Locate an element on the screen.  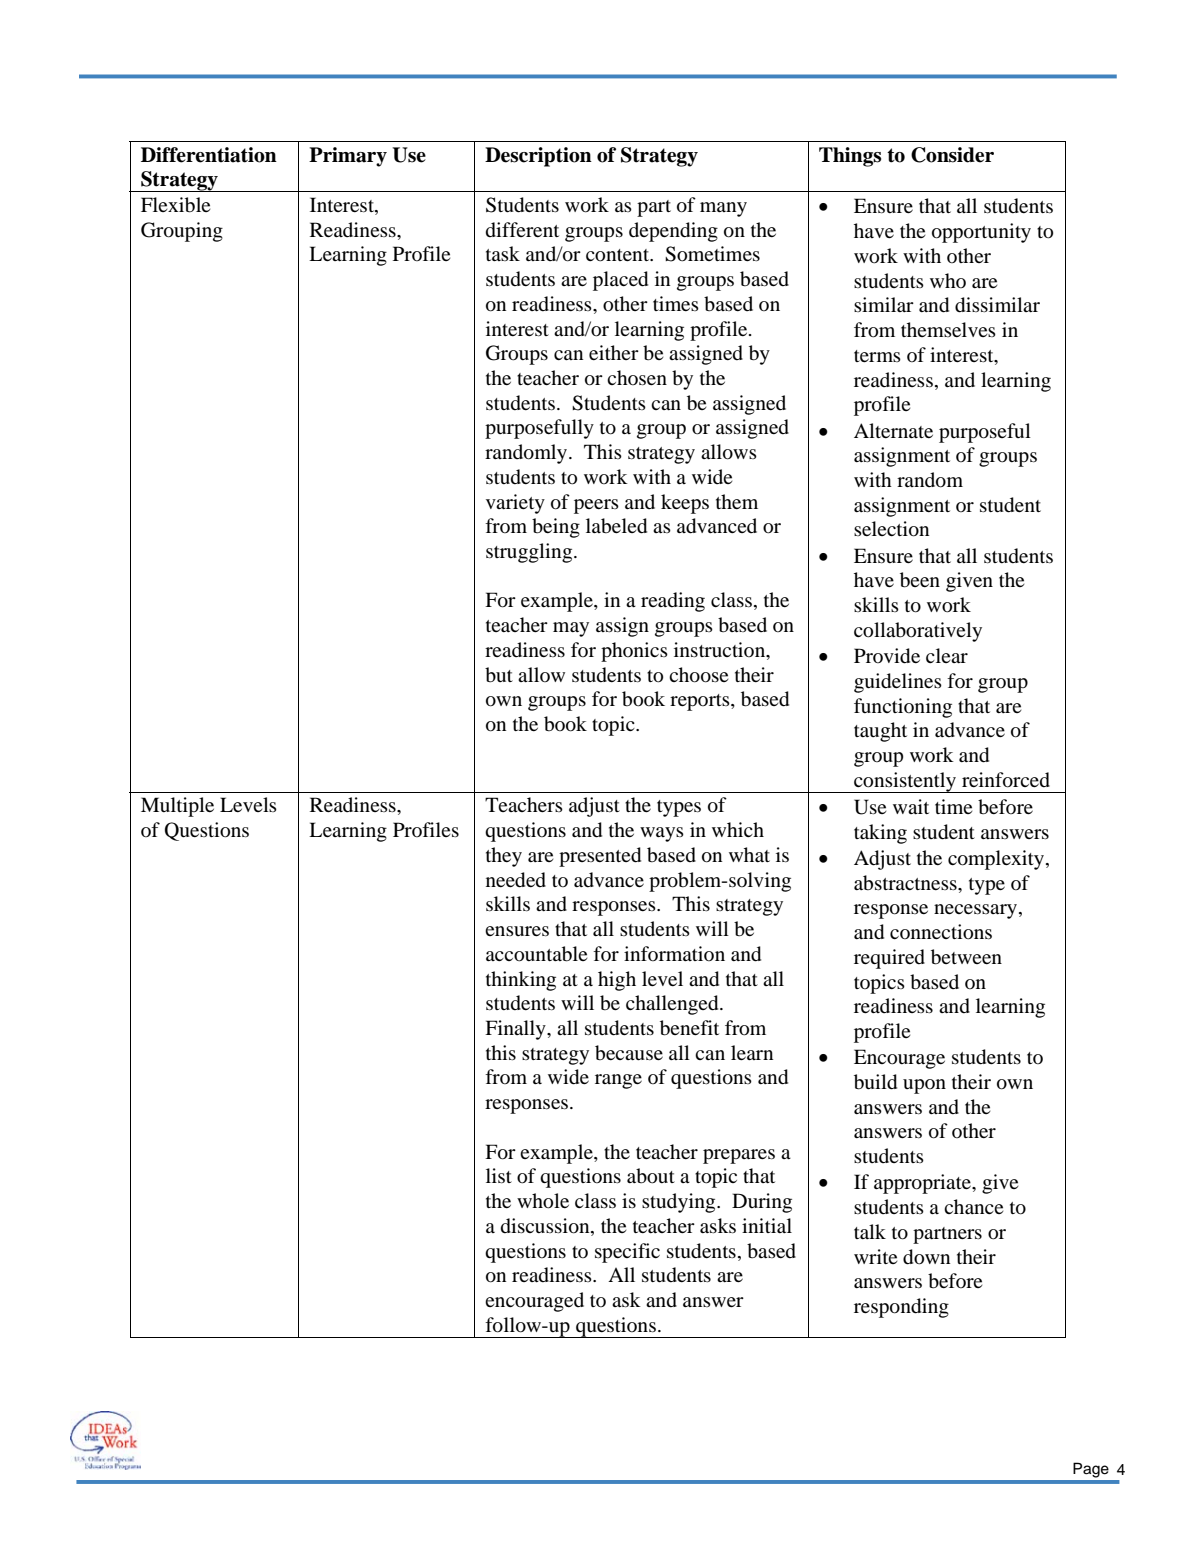
list is located at coordinates (499, 1175).
